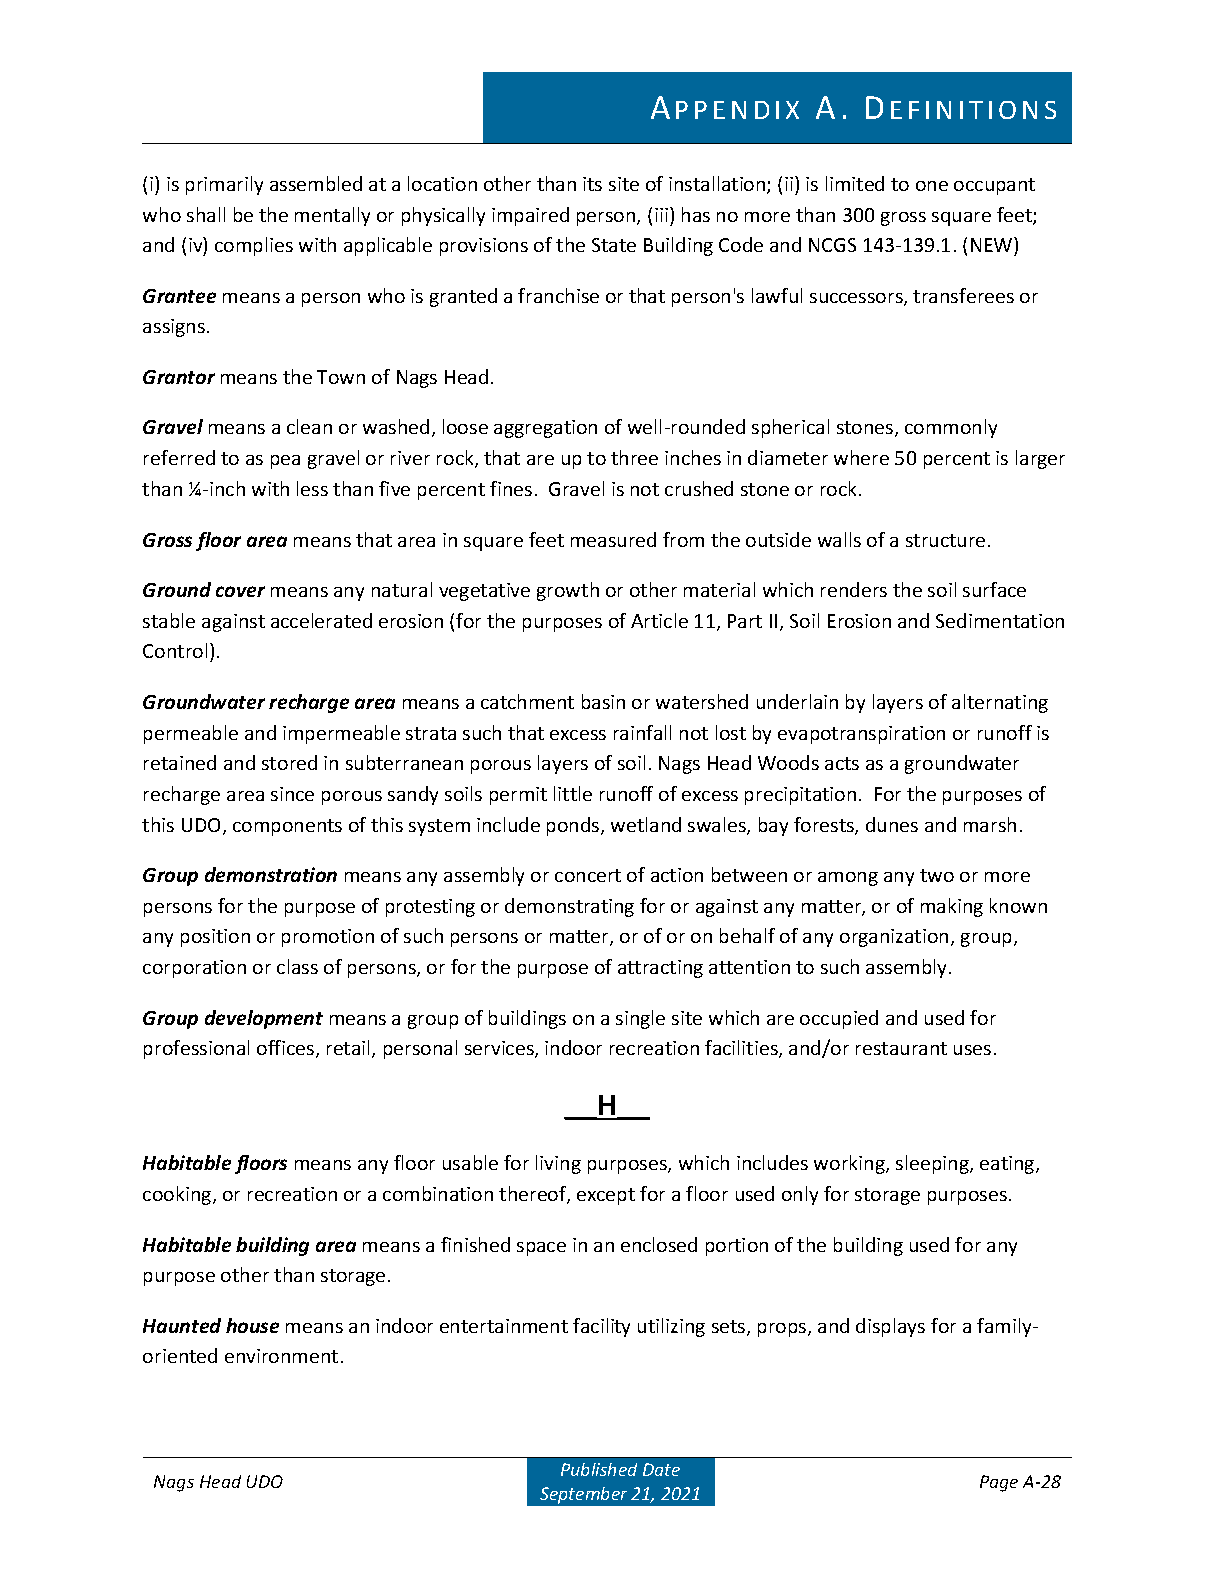  I want to click on complies, so click(254, 246).
